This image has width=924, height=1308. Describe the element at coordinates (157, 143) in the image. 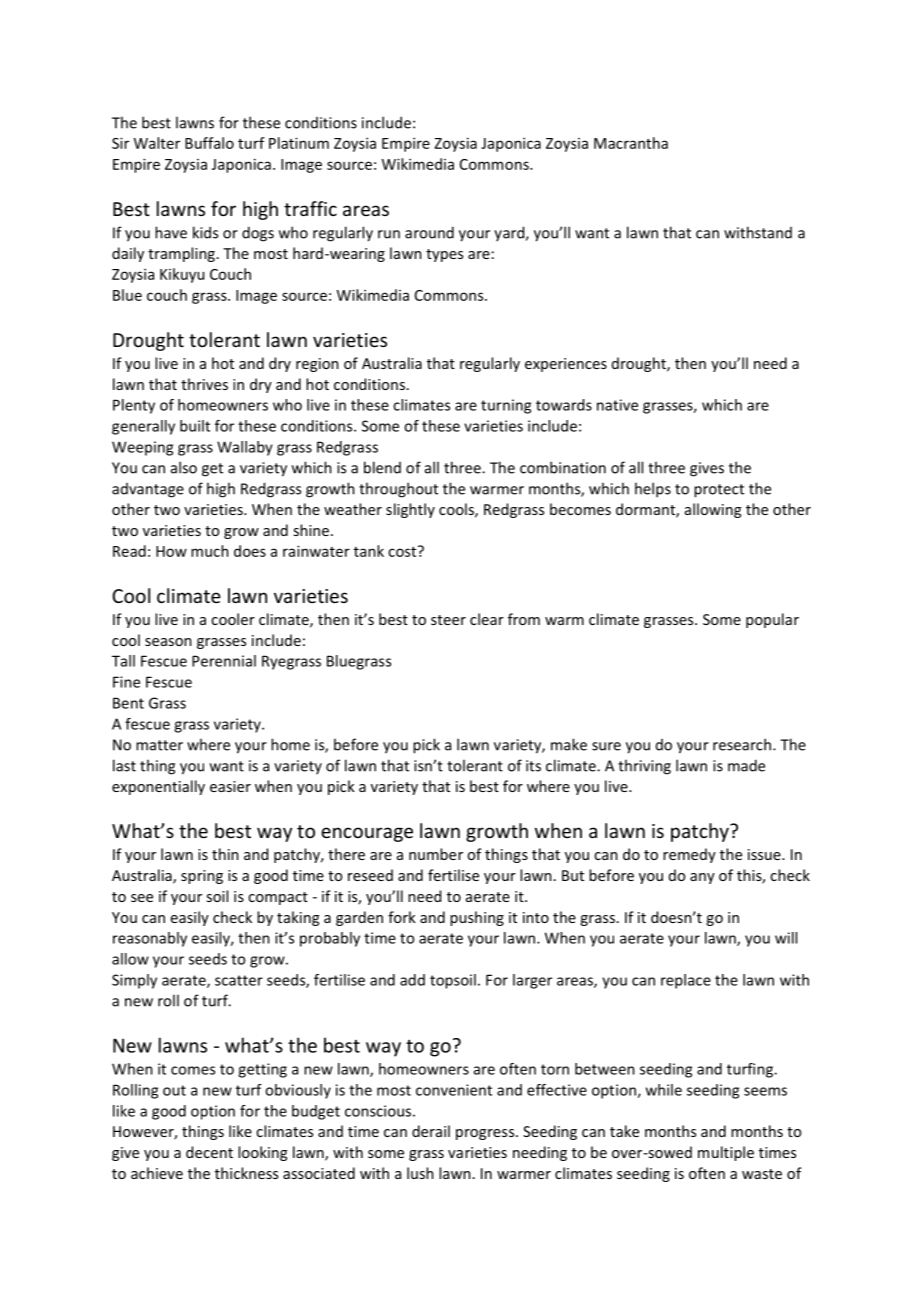

I see `Walter` at that location.
